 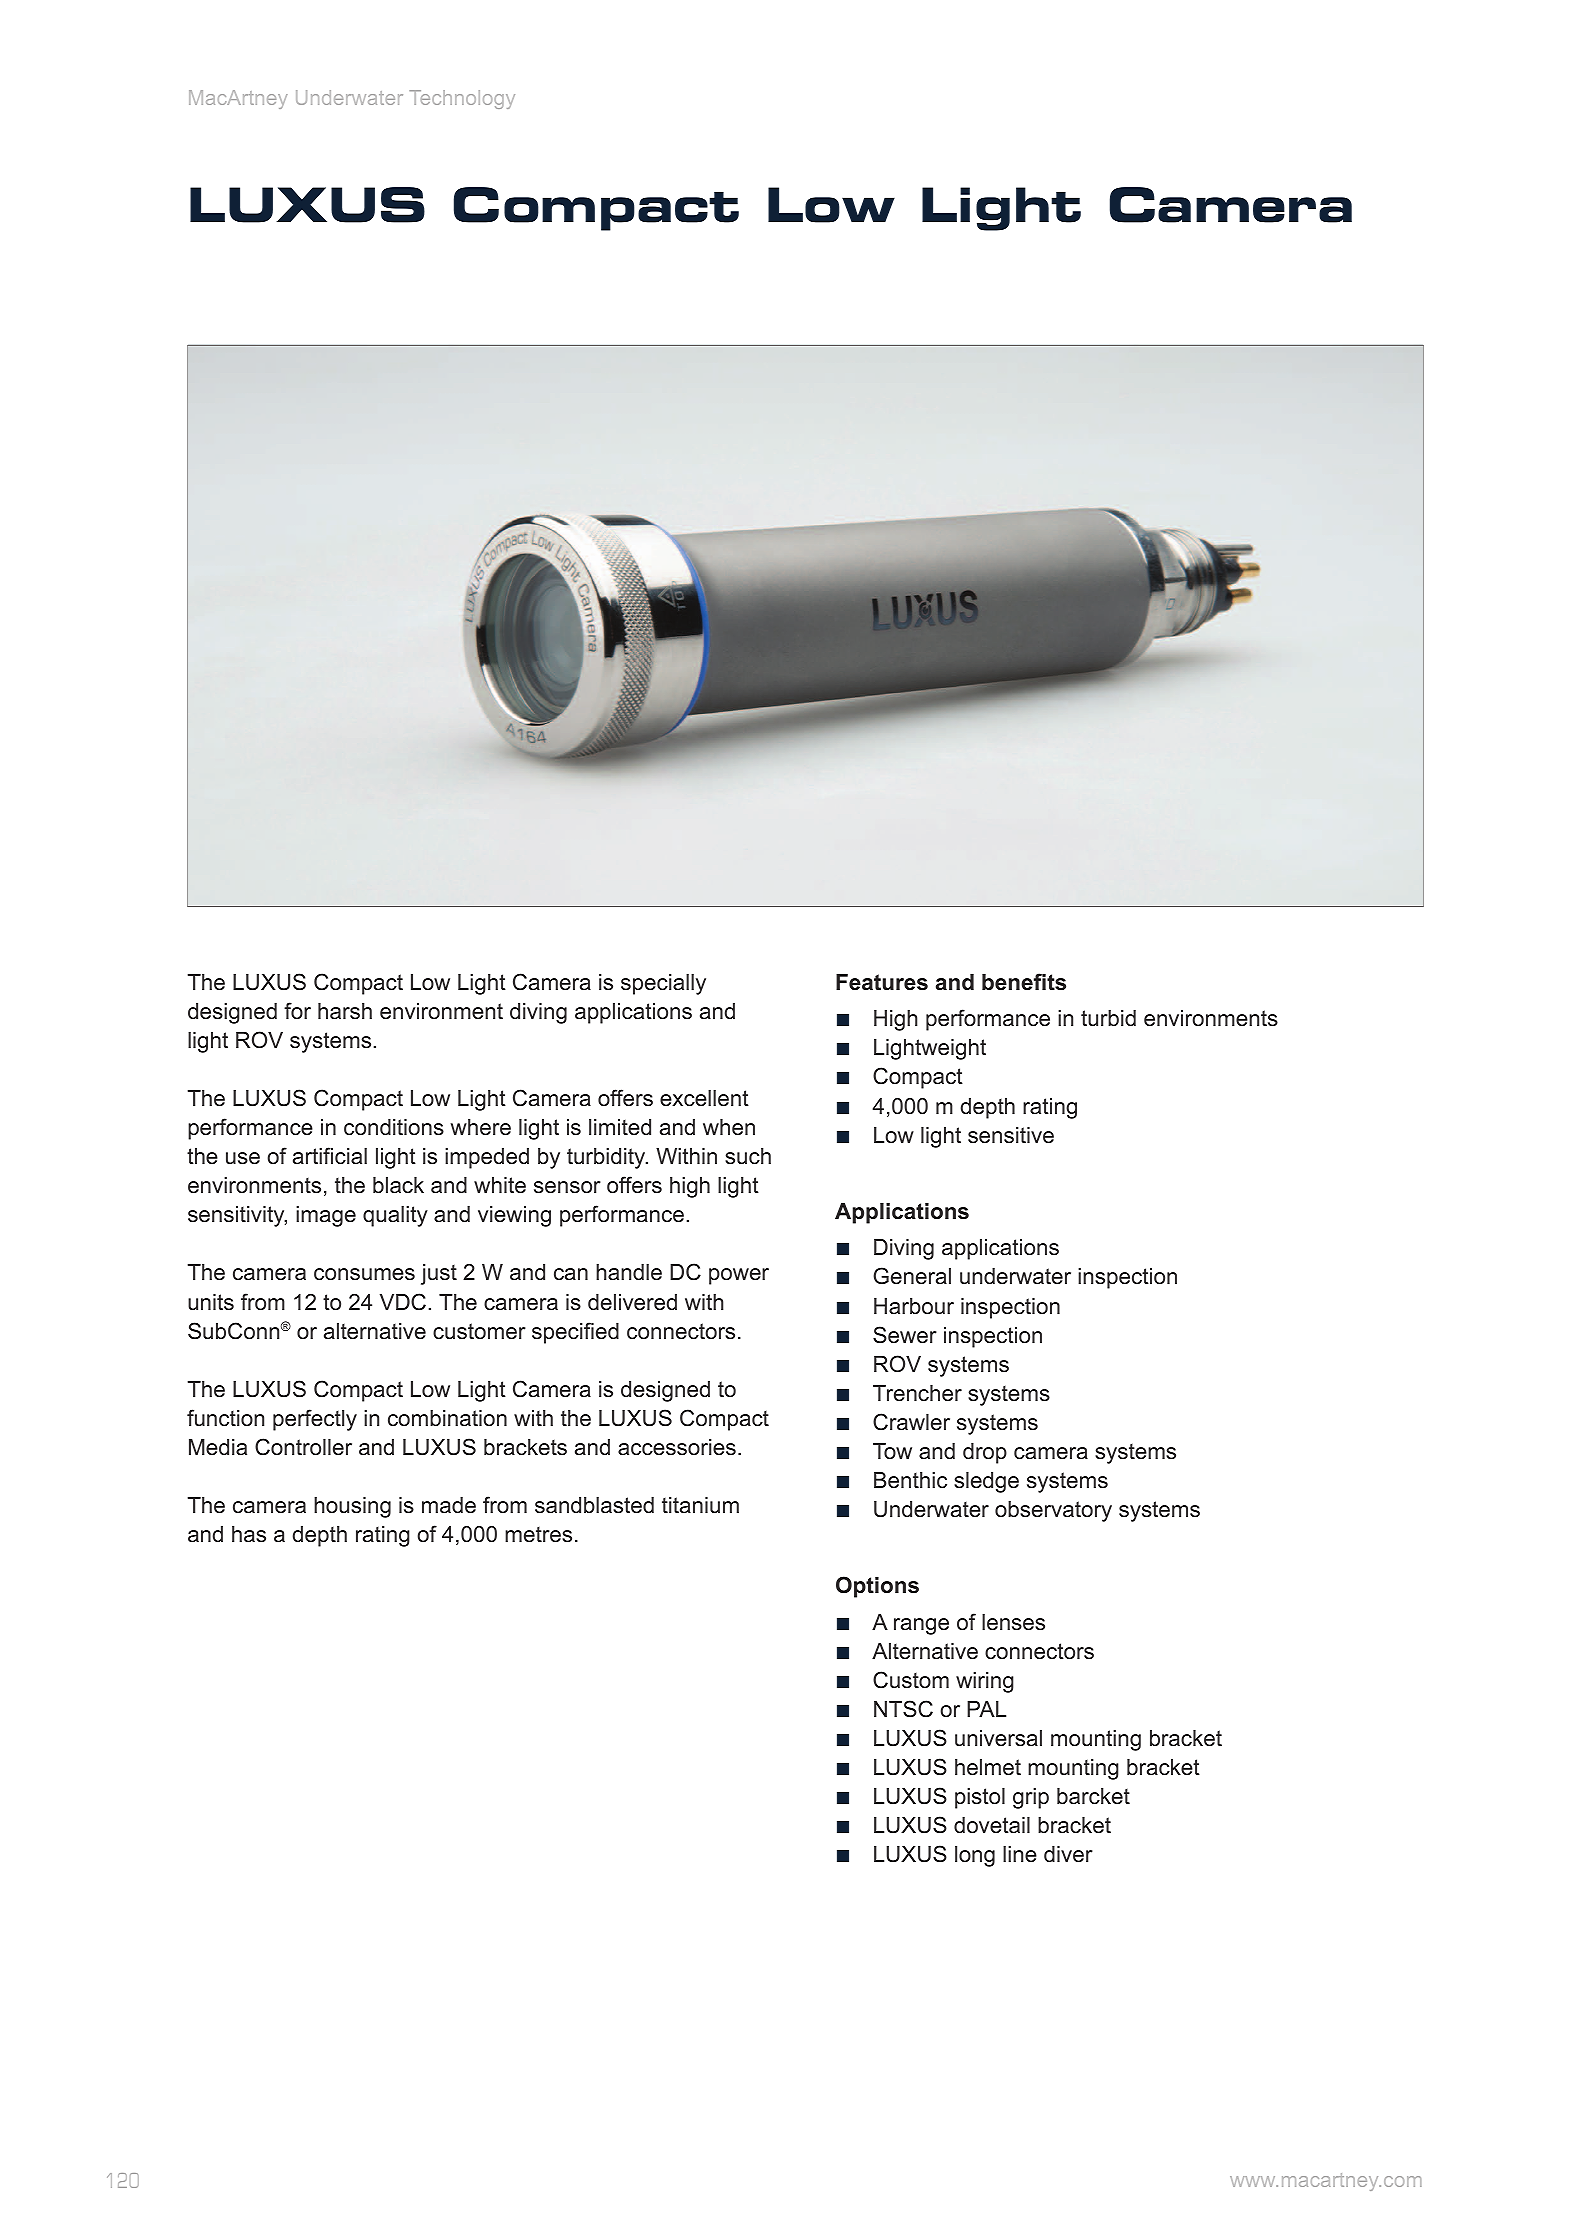 What do you see at coordinates (462, 99) in the screenshot?
I see `Technology` at bounding box center [462, 99].
